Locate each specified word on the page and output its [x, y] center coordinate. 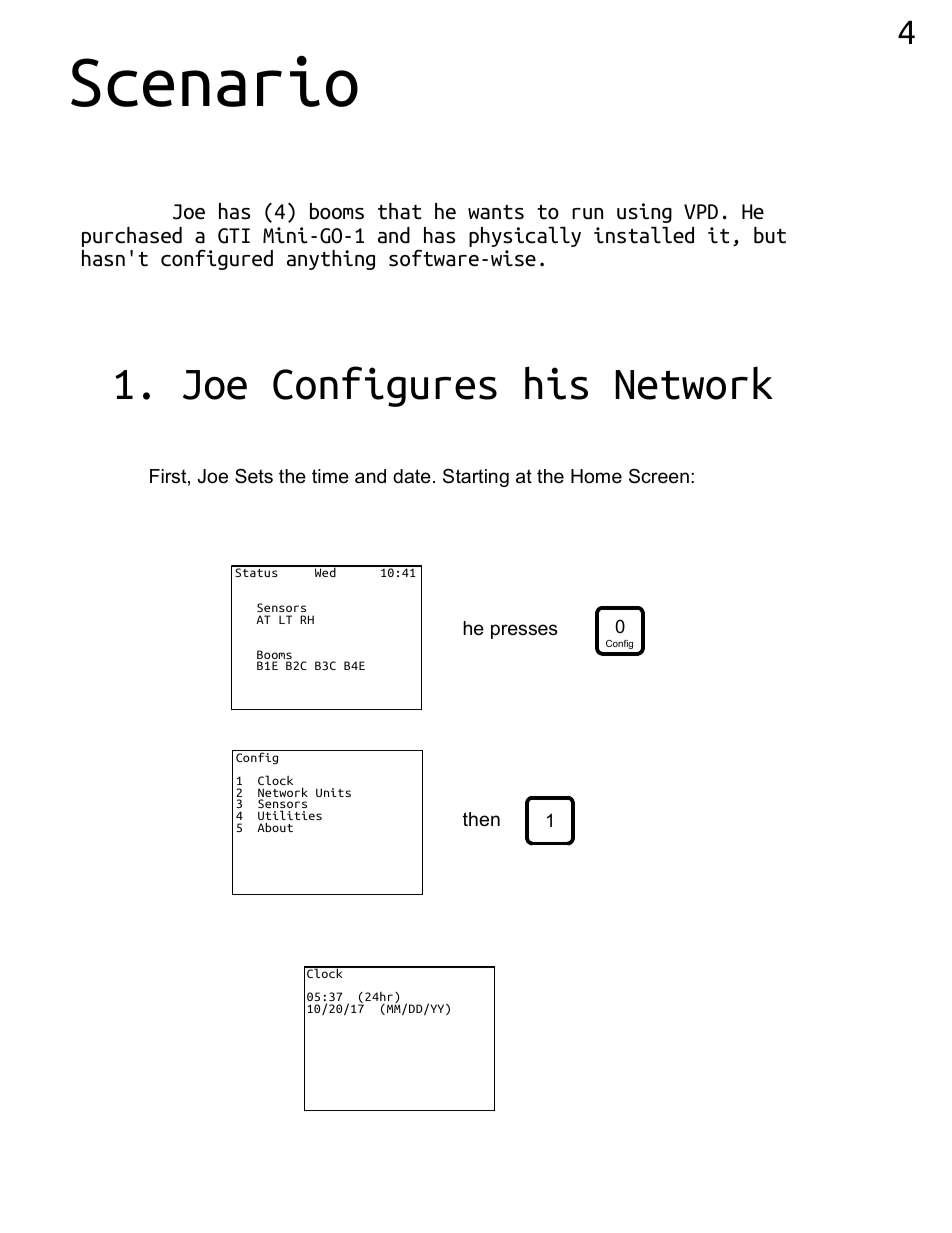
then [481, 819]
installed [644, 235]
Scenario [214, 81]
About [275, 827]
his [556, 383]
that [399, 211]
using [644, 213]
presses [524, 631]
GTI [234, 236]
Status [256, 571]
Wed [325, 571]
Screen [659, 476]
